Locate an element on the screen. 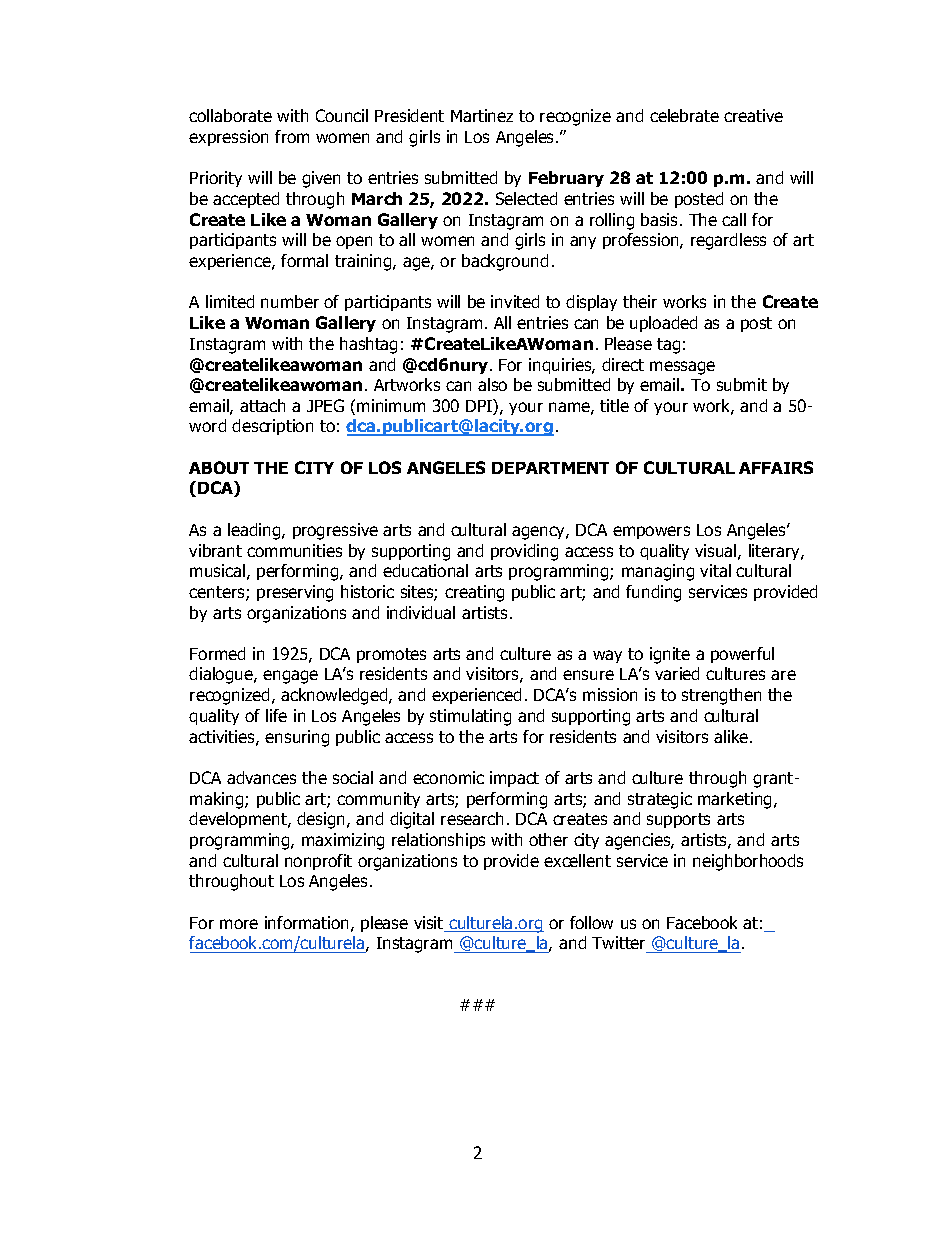 Image resolution: width=952 pixels, height=1233 pixels. also is located at coordinates (492, 384).
